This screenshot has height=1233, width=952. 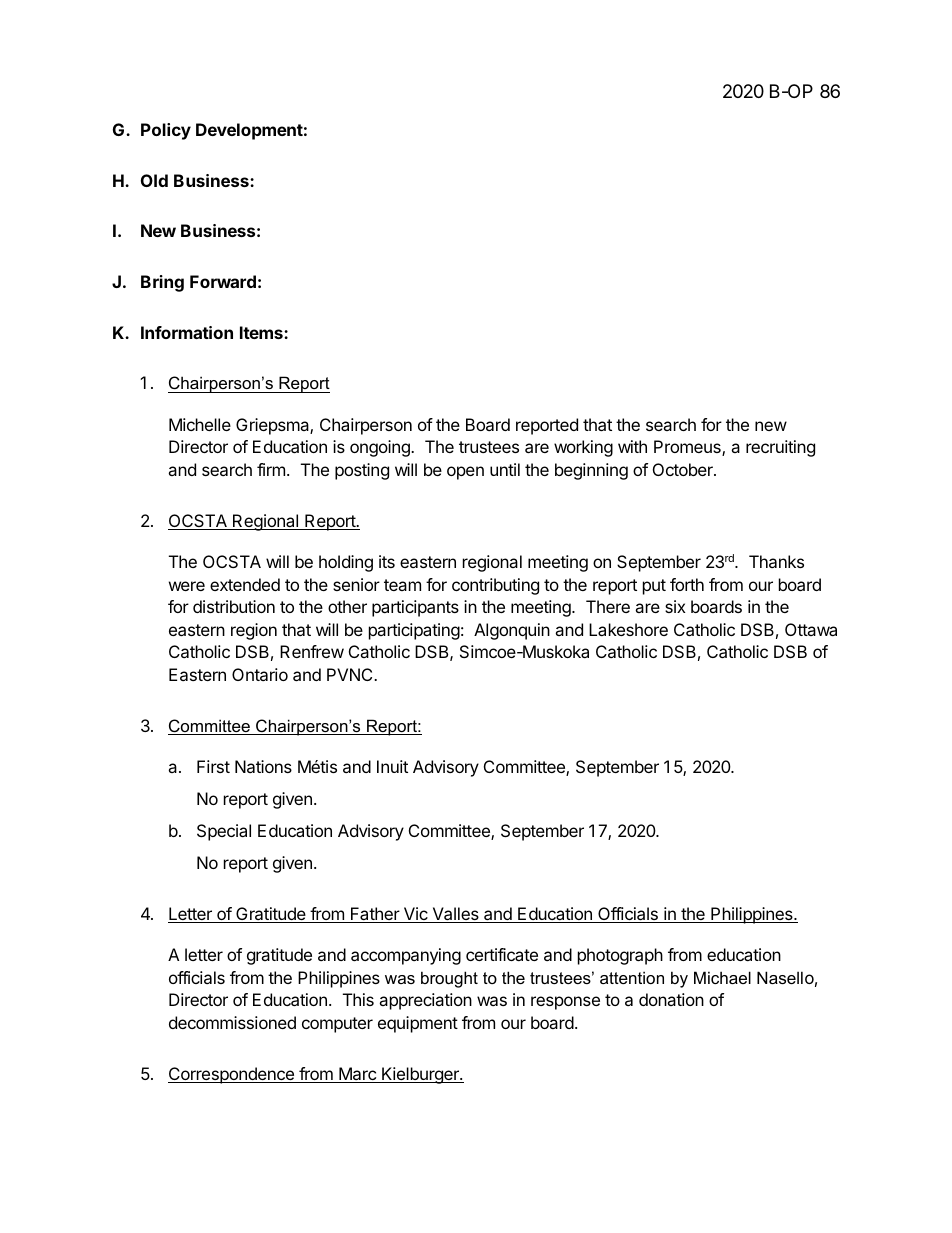 I want to click on recruiting, so click(x=780, y=448).
